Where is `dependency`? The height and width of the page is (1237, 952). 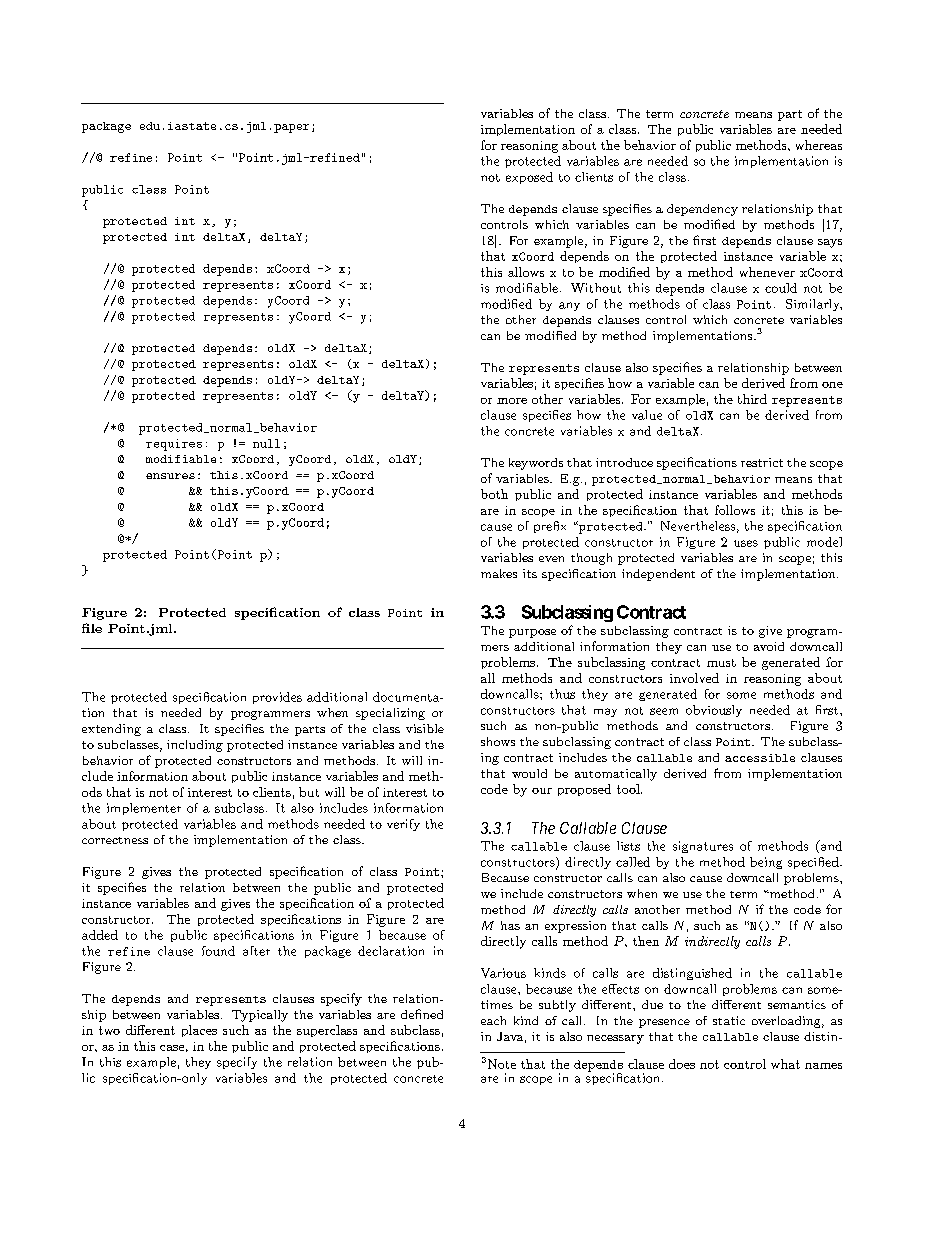
dependency is located at coordinates (702, 210).
